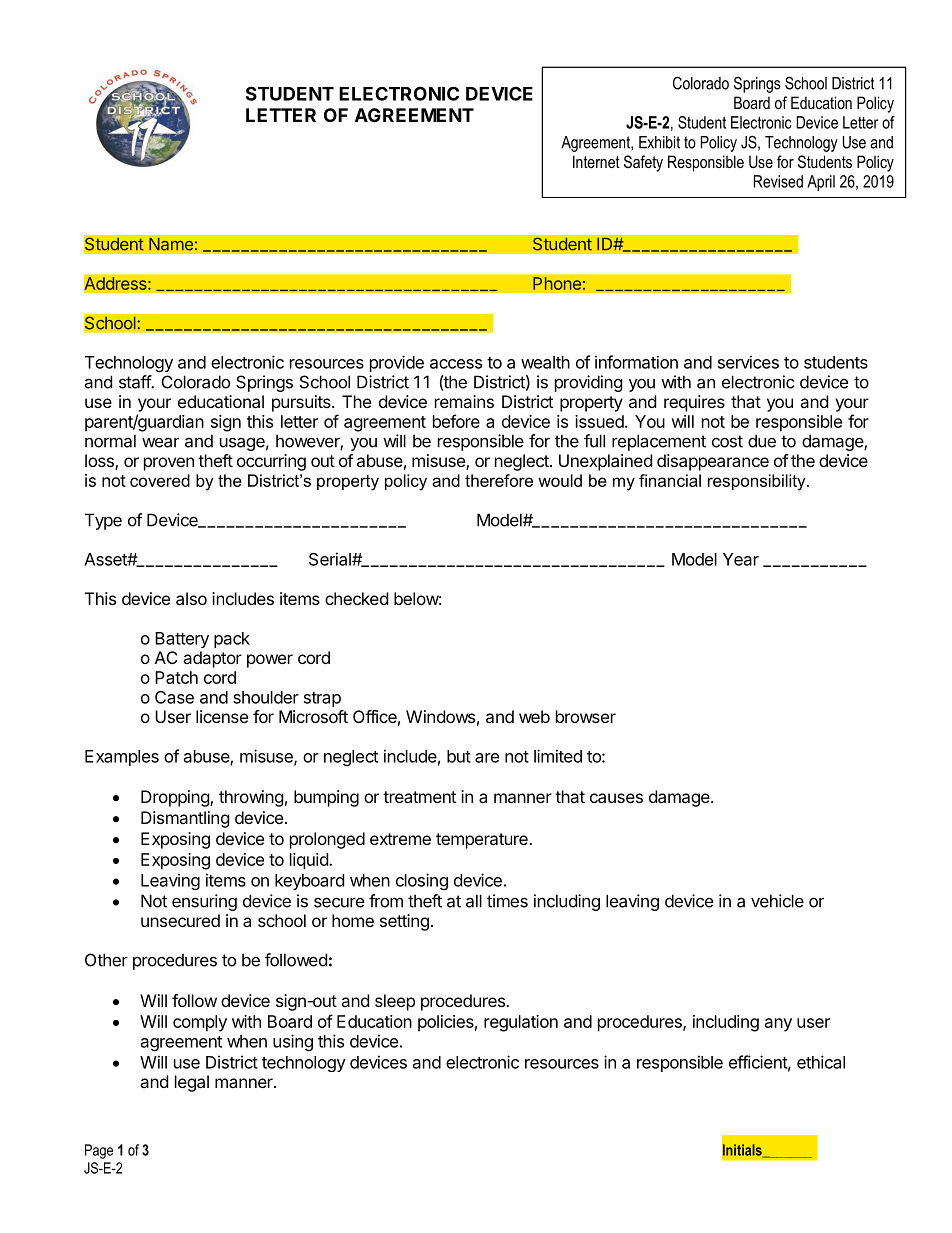  What do you see at coordinates (397, 363) in the document?
I see `provide` at bounding box center [397, 363].
